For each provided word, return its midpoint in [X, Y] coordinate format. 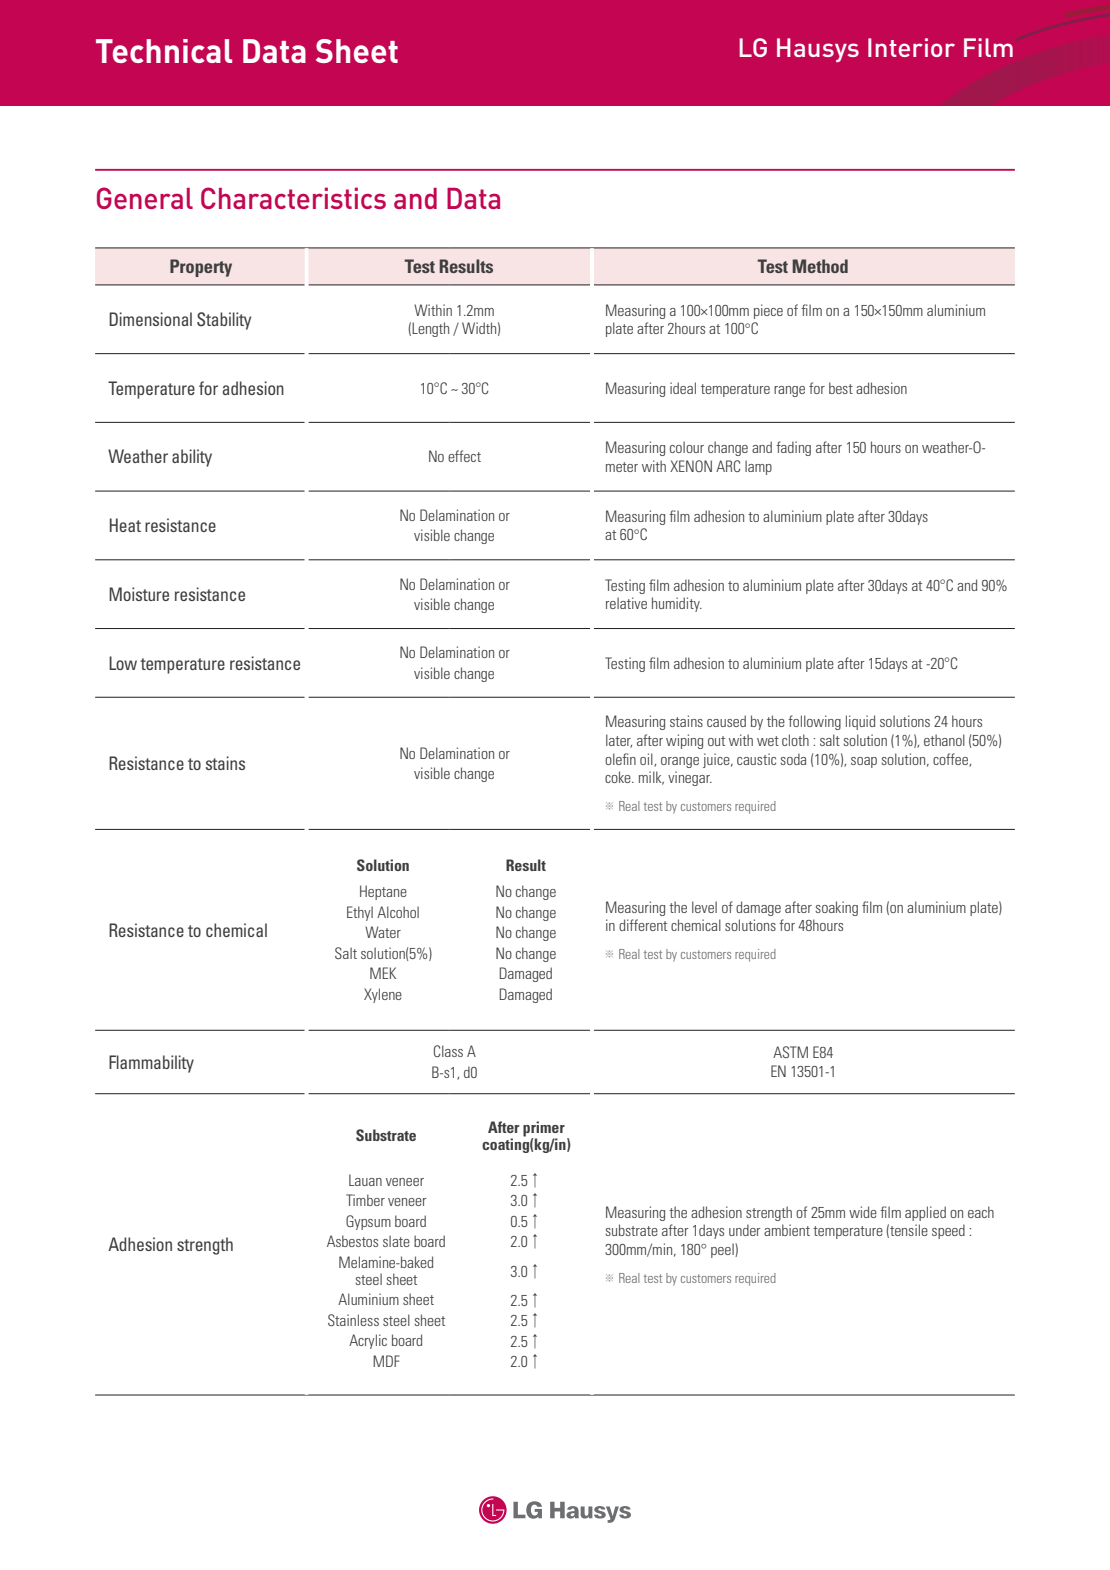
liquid [860, 722]
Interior [911, 47]
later [619, 741]
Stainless [353, 1320]
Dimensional [150, 319]
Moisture [139, 594]
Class [448, 1051]
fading [793, 448]
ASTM [790, 1052]
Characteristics [293, 198]
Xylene [383, 995]
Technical [164, 51]
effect [464, 456]
